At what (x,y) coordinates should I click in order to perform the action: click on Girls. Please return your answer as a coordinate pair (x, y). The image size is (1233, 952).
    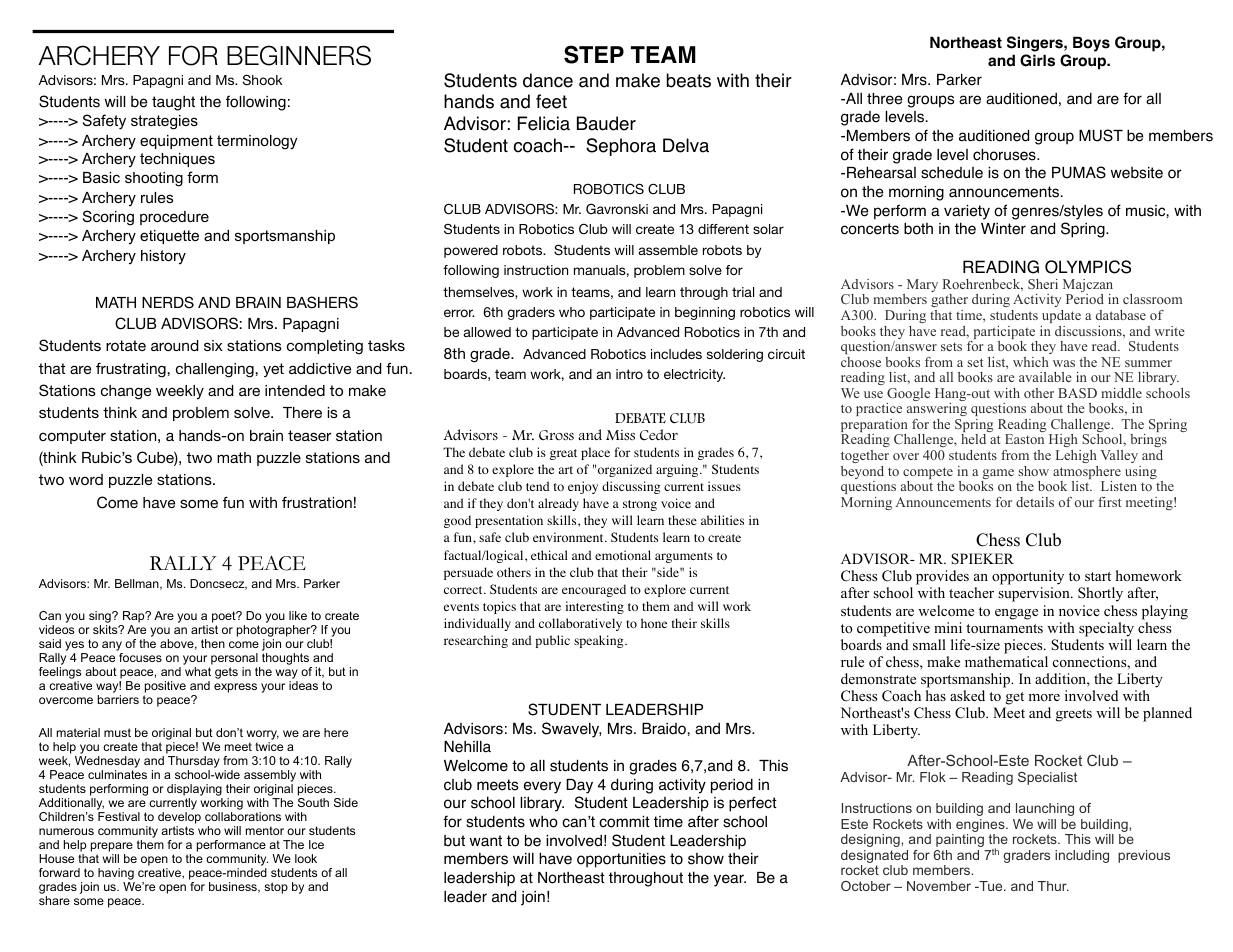
    Looking at the image, I should click on (1037, 60).
